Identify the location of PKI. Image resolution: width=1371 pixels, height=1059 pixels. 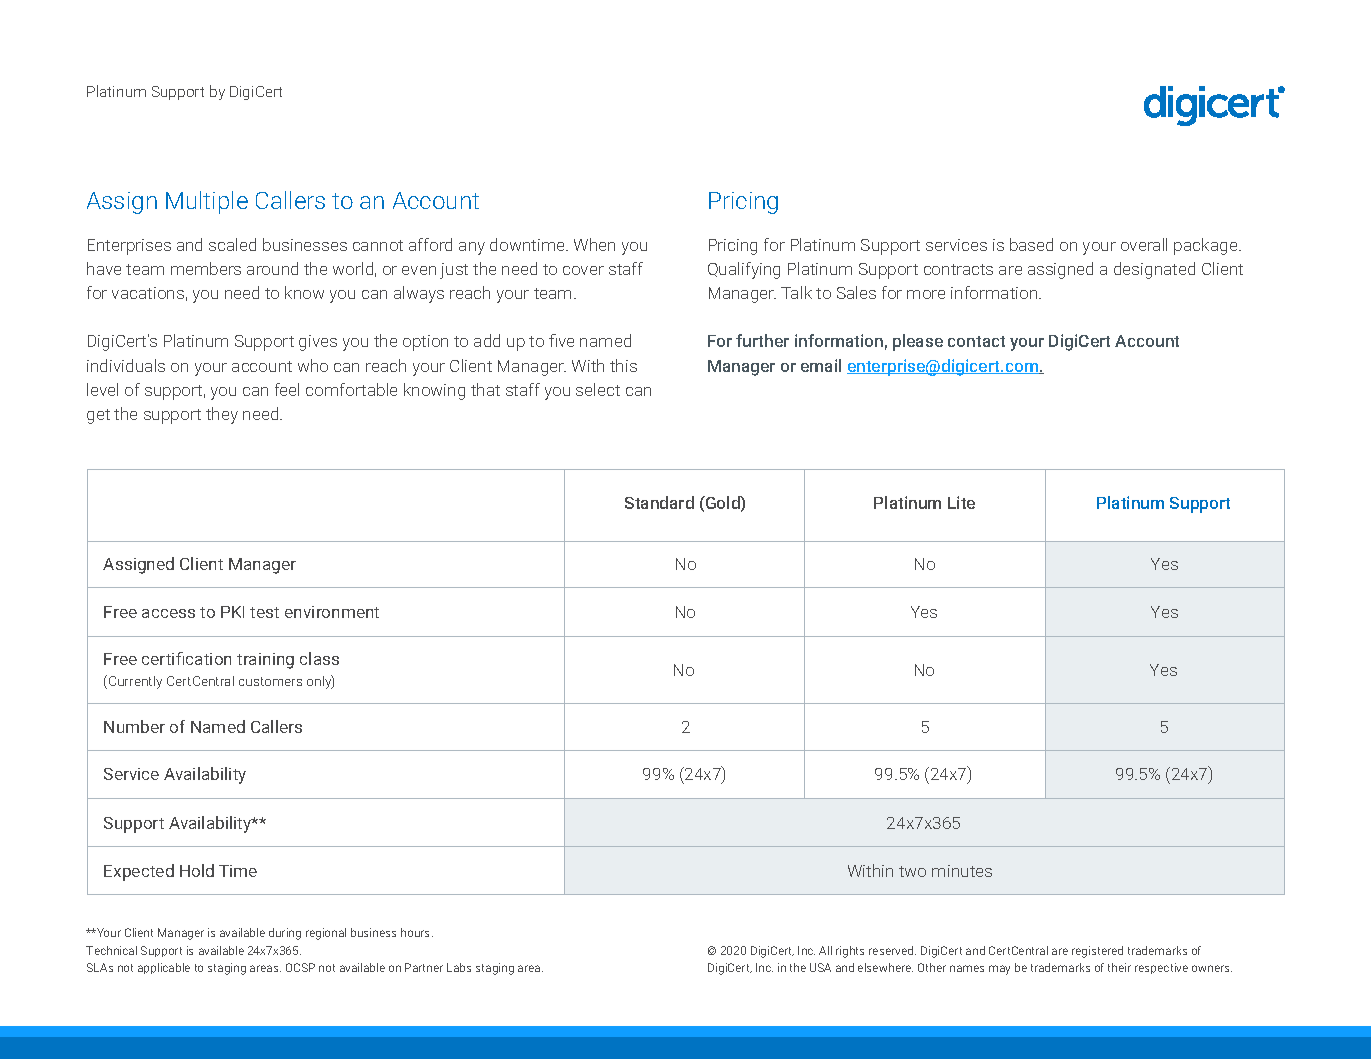
(232, 612).
